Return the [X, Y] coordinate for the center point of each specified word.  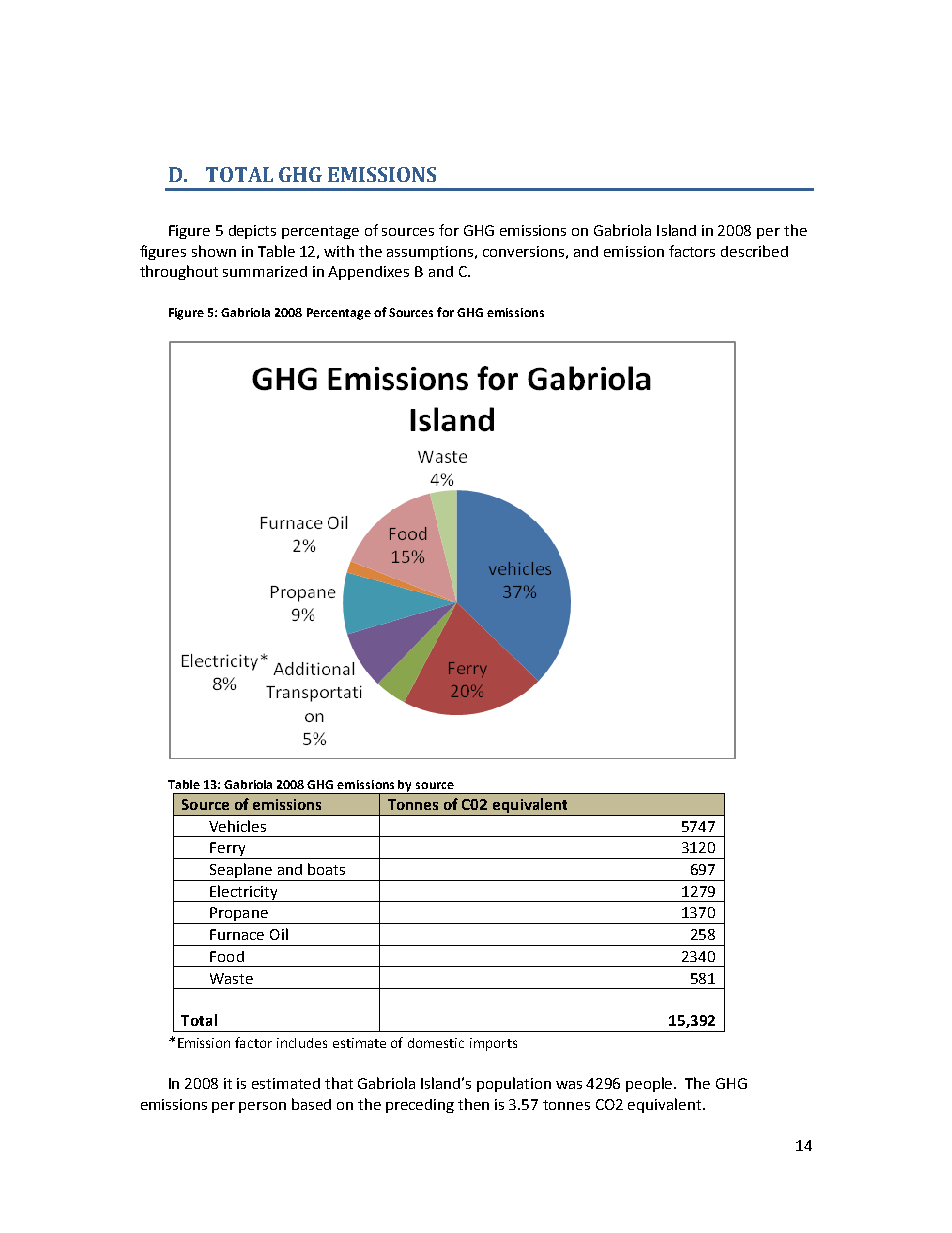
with [339, 251]
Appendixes [368, 273]
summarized [265, 271]
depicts [252, 232]
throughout [179, 272]
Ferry [228, 850]
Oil [279, 934]
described [754, 251]
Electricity [244, 893]
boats [326, 869]
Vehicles [237, 826]
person [262, 1107]
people [651, 1084]
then [473, 1104]
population [514, 1084]
